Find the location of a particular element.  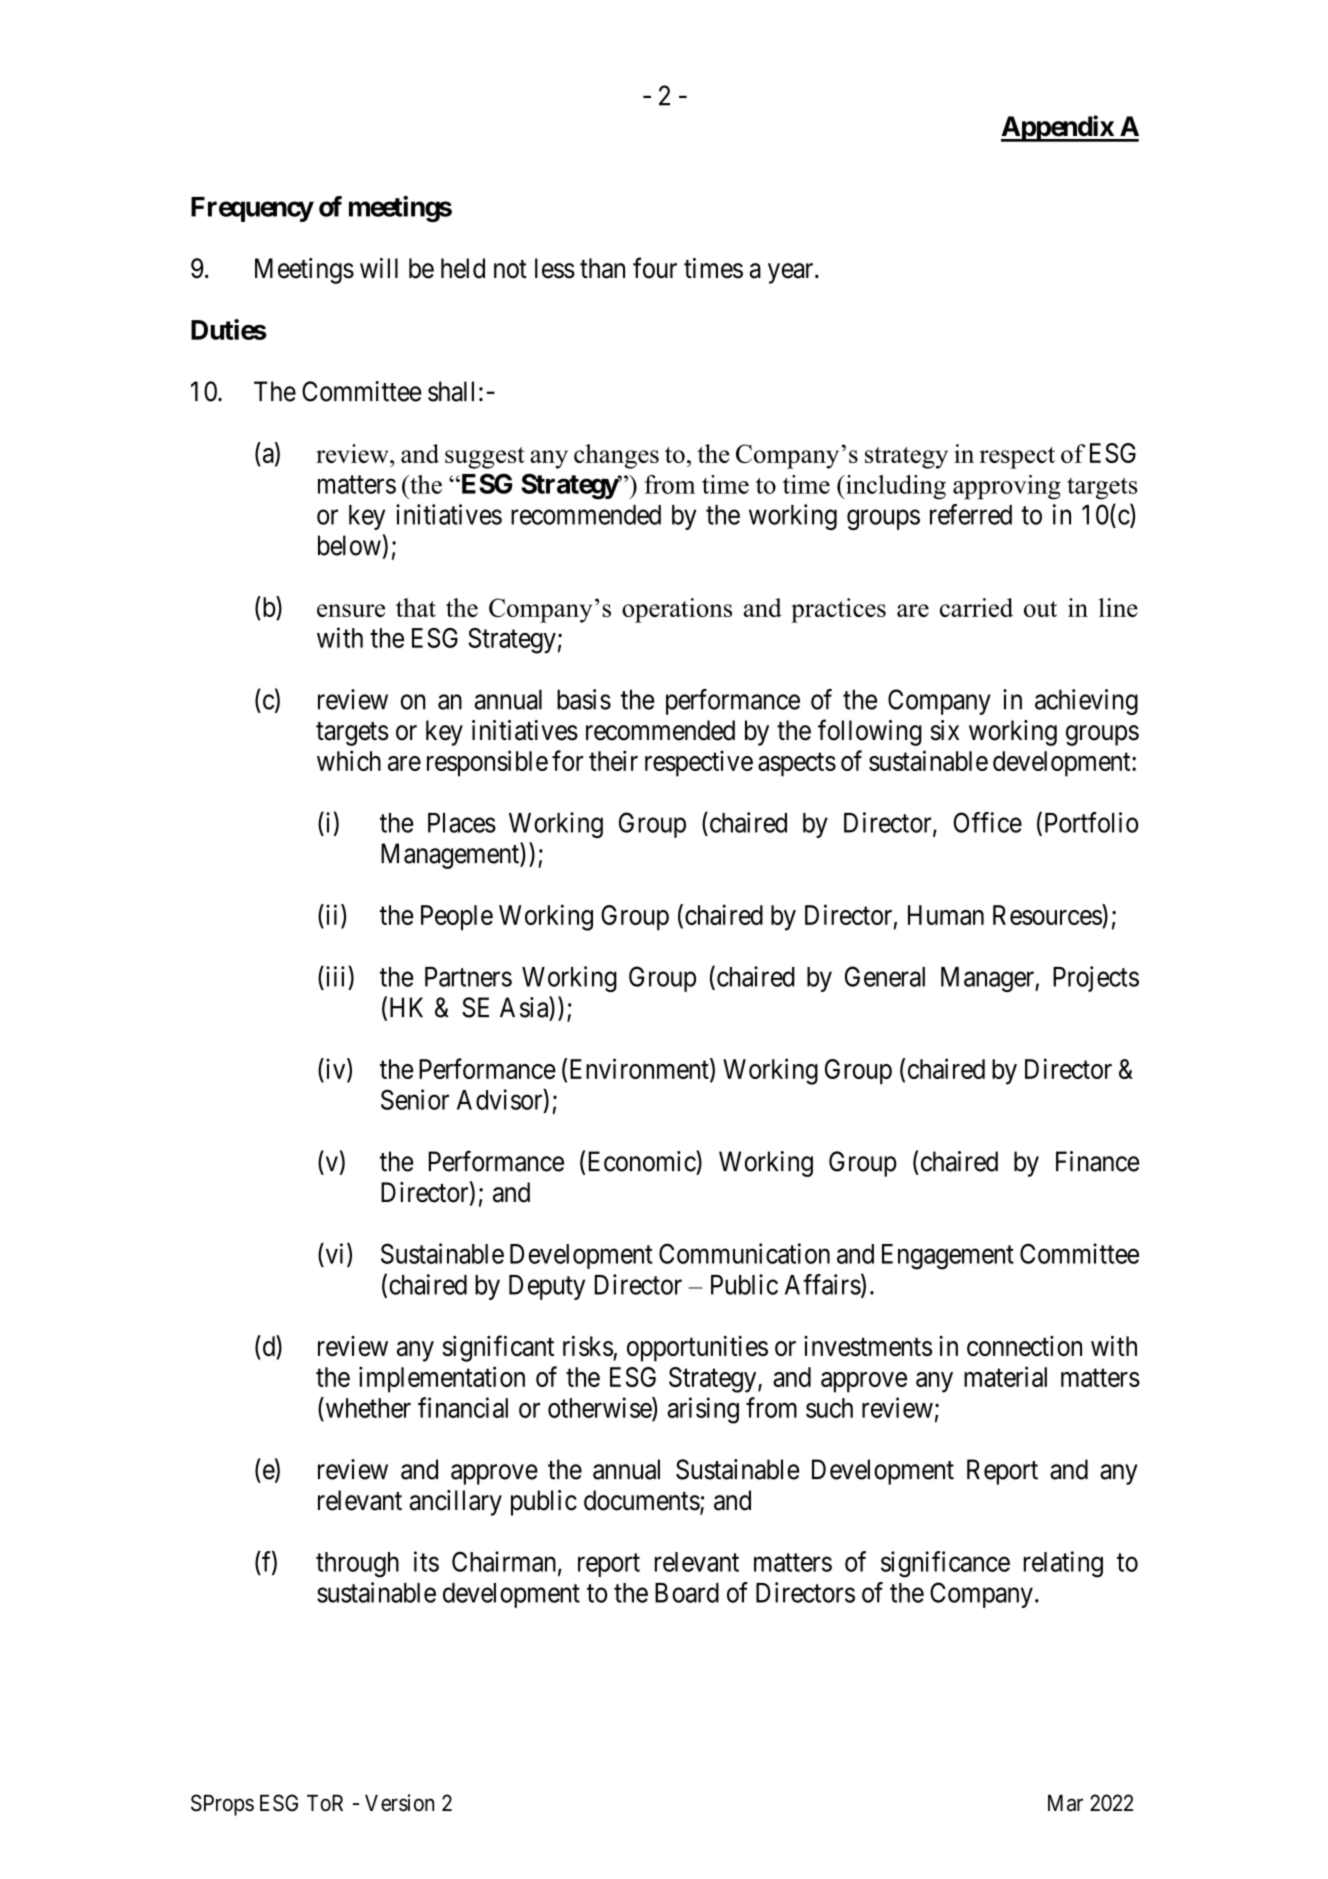

out is located at coordinates (1040, 609).
